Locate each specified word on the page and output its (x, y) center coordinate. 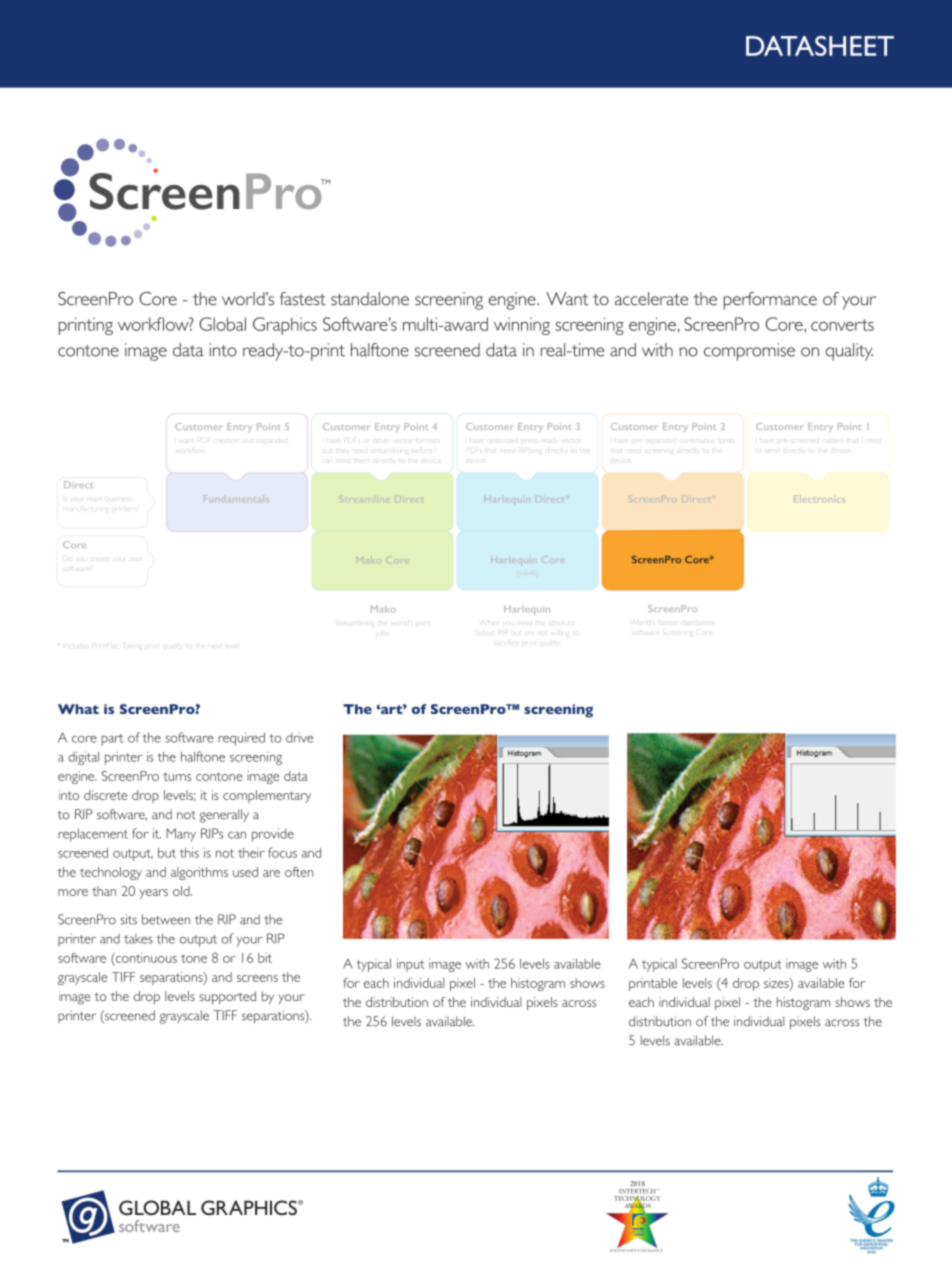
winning (522, 326)
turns (177, 776)
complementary (267, 796)
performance (770, 301)
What (78, 709)
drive (299, 737)
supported (227, 997)
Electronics (818, 499)
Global (222, 324)
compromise (749, 352)
